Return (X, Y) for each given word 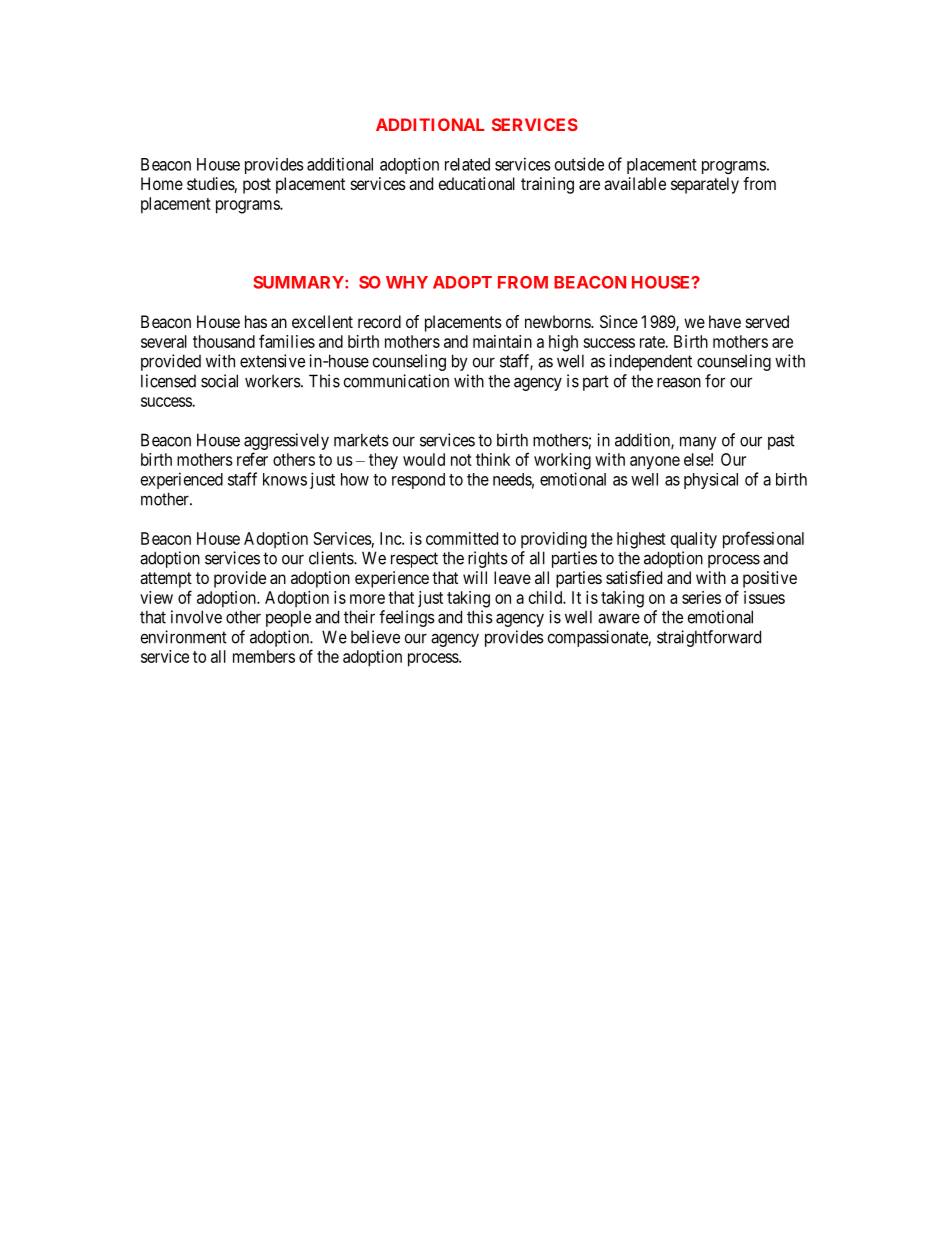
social (219, 381)
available (635, 183)
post (257, 186)
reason (679, 382)
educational (477, 183)
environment (184, 637)
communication (396, 381)
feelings (407, 618)
